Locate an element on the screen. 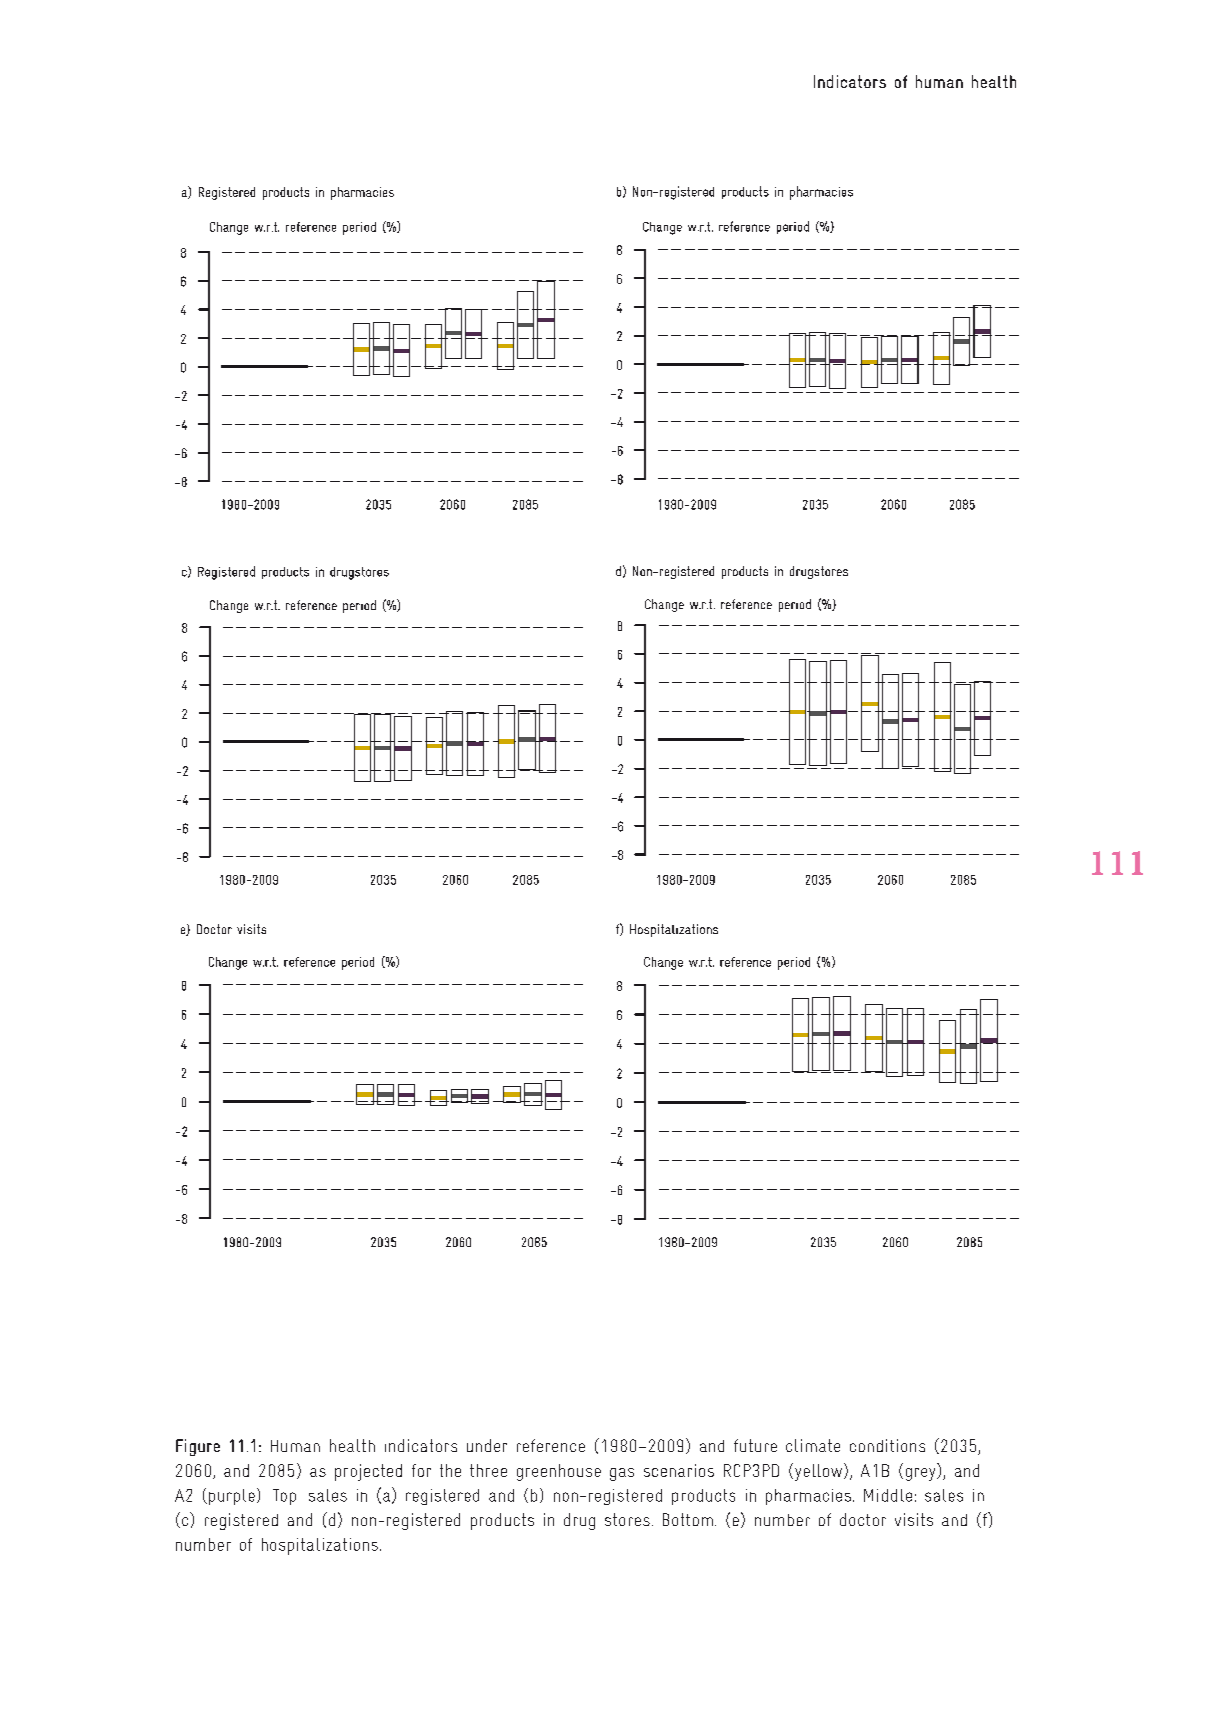 The image size is (1221, 1727). Middle is located at coordinates (888, 1495).
